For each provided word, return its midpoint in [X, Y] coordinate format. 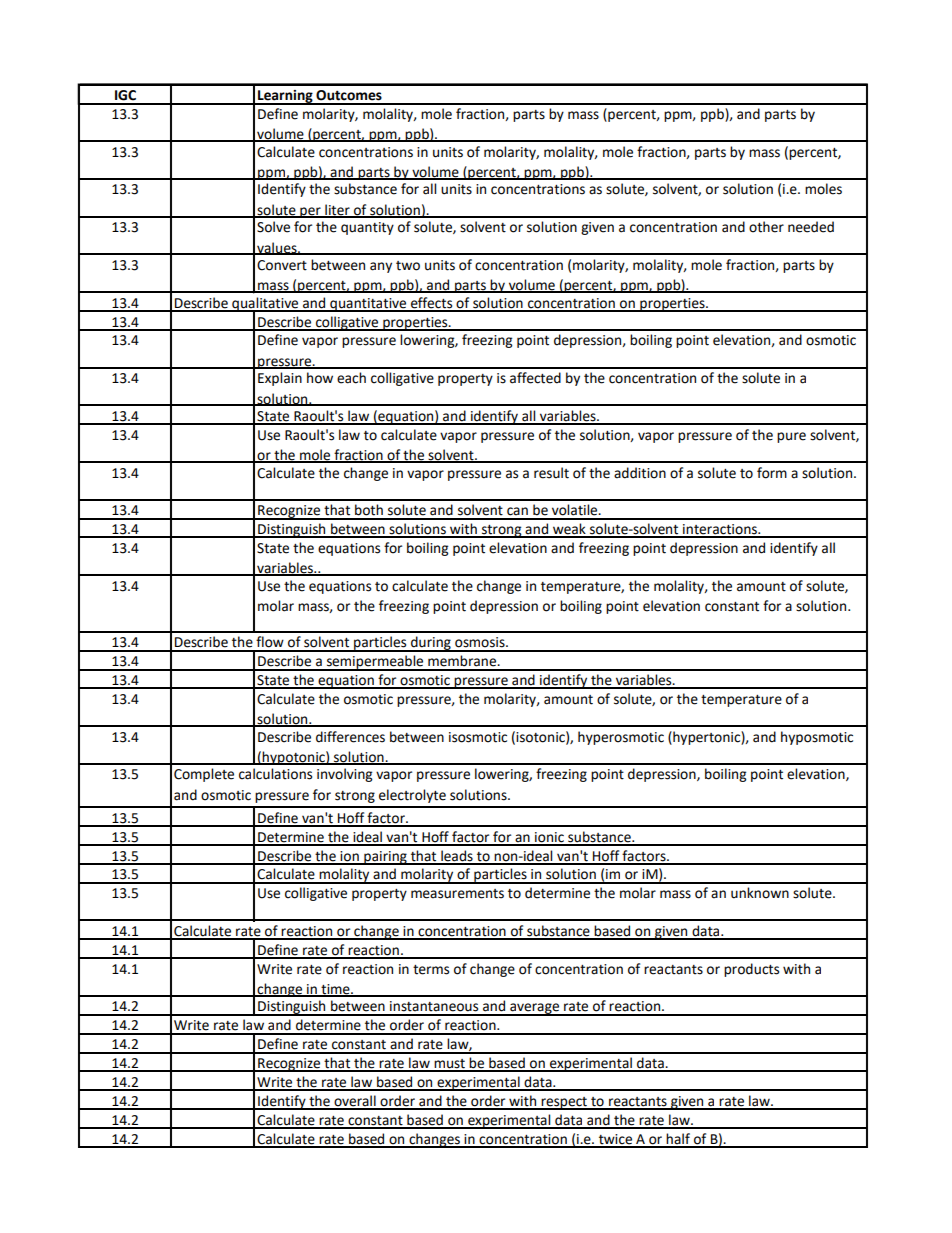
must [449, 1065]
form [772, 473]
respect [564, 1103]
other [766, 227]
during [431, 644]
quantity [367, 228]
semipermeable [375, 663]
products [751, 970]
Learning [285, 97]
